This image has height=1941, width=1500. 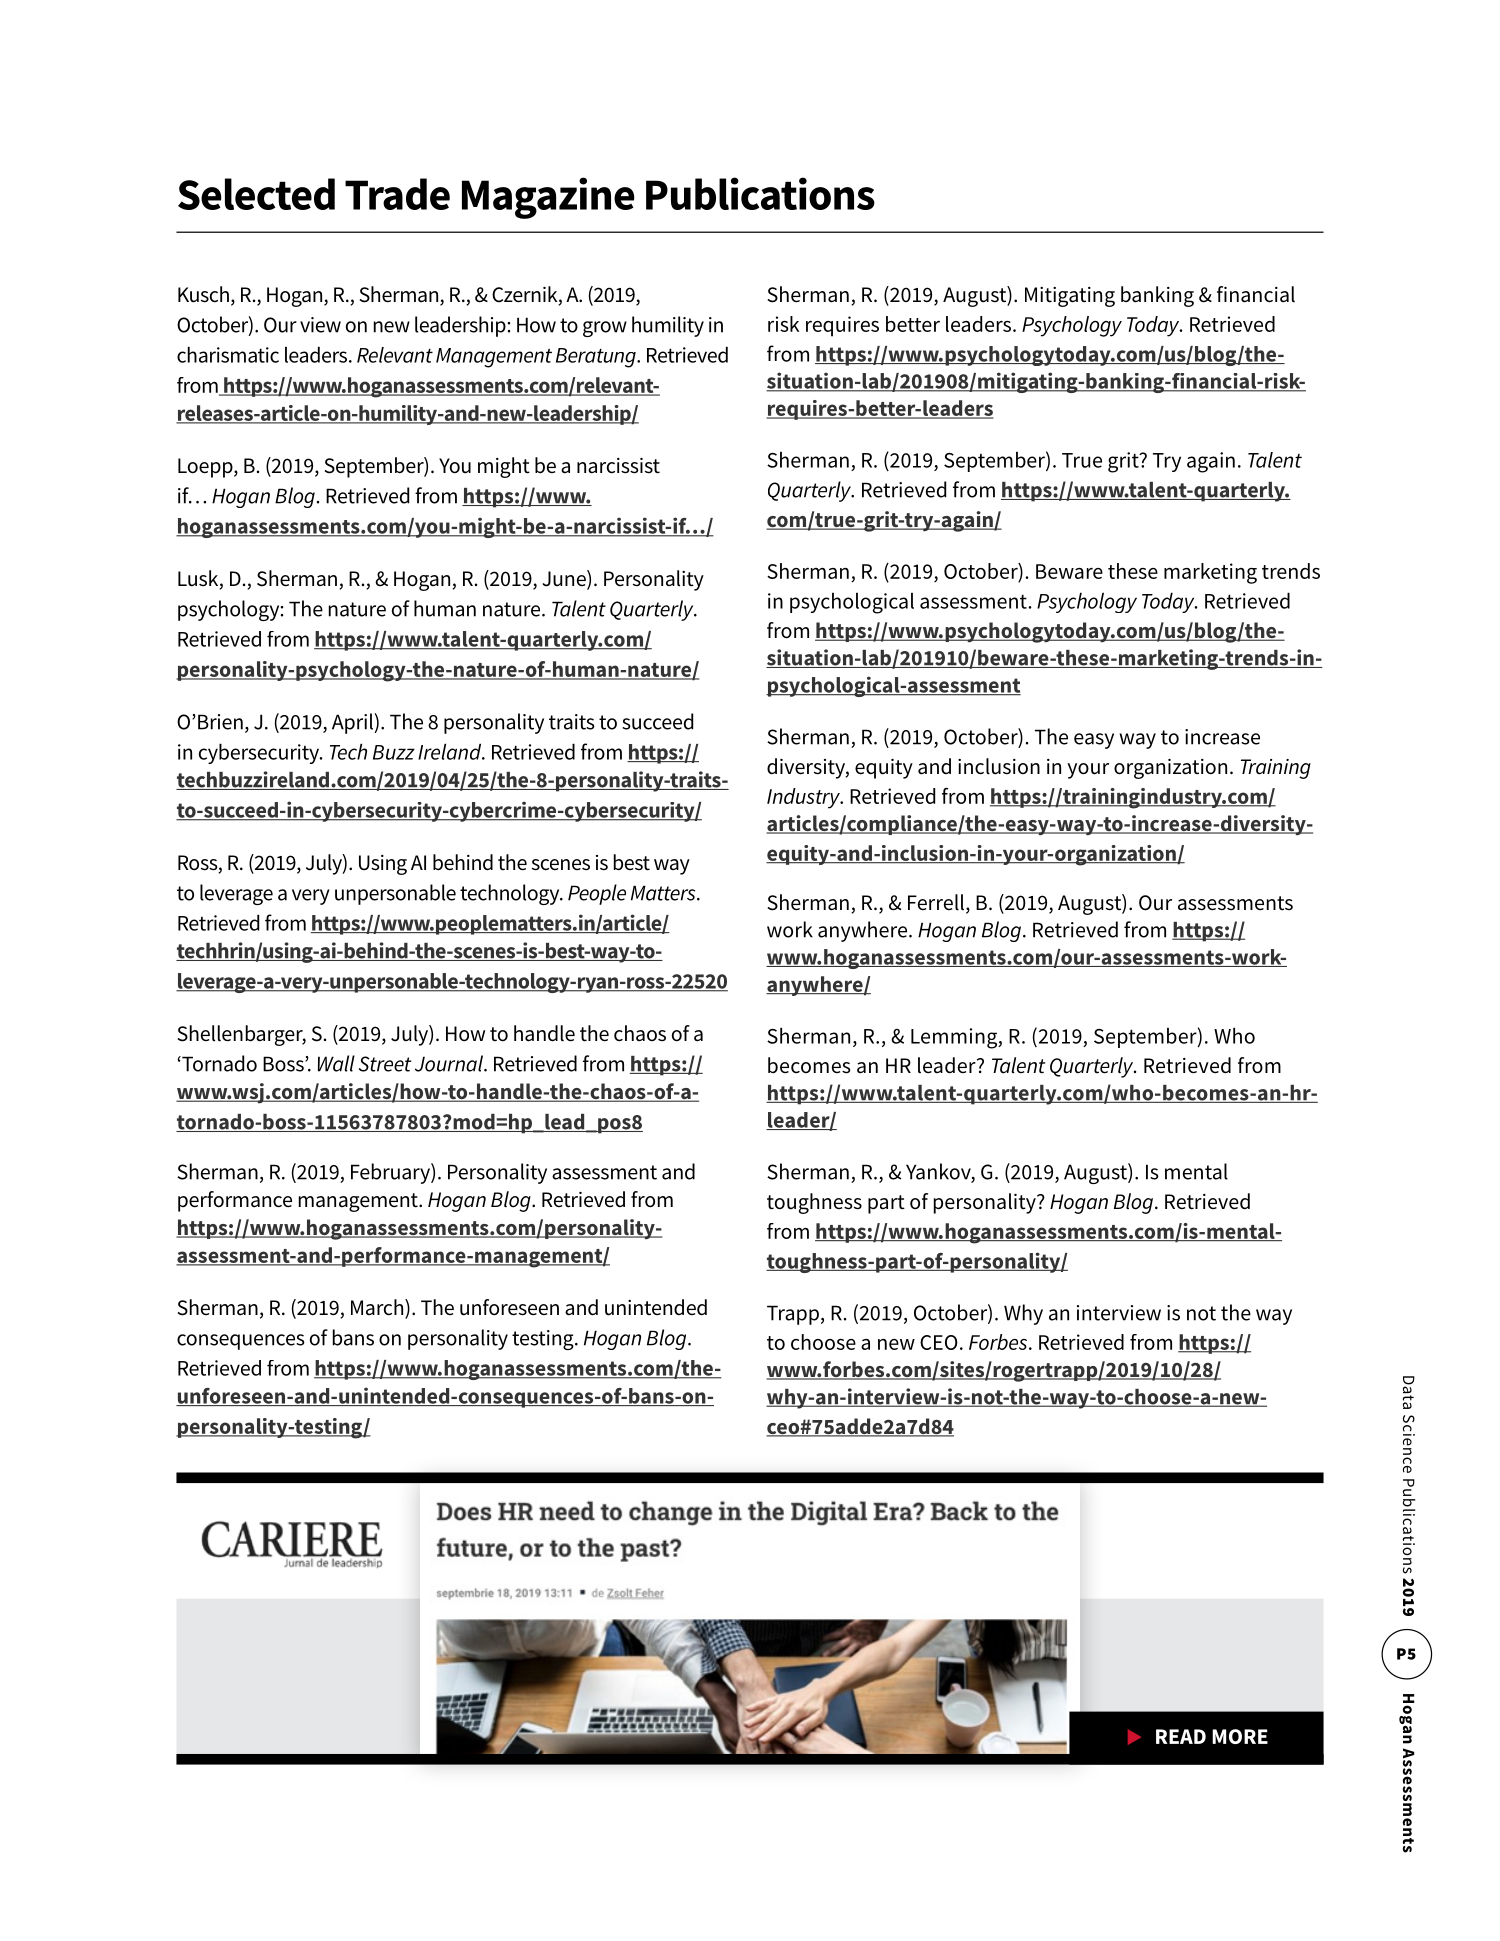 I want to click on Trade, so click(x=397, y=194).
